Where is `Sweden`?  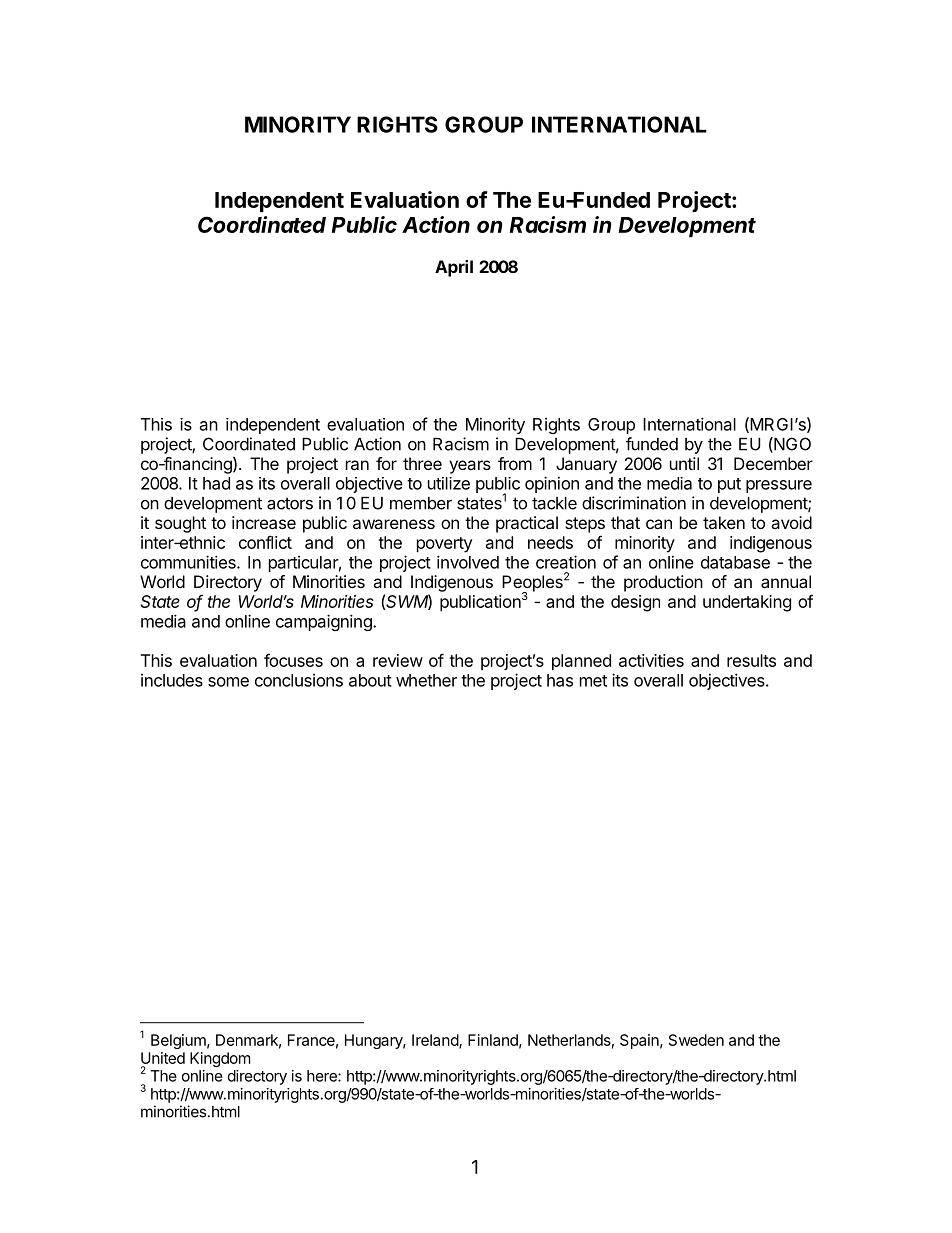 Sweden is located at coordinates (696, 1040).
